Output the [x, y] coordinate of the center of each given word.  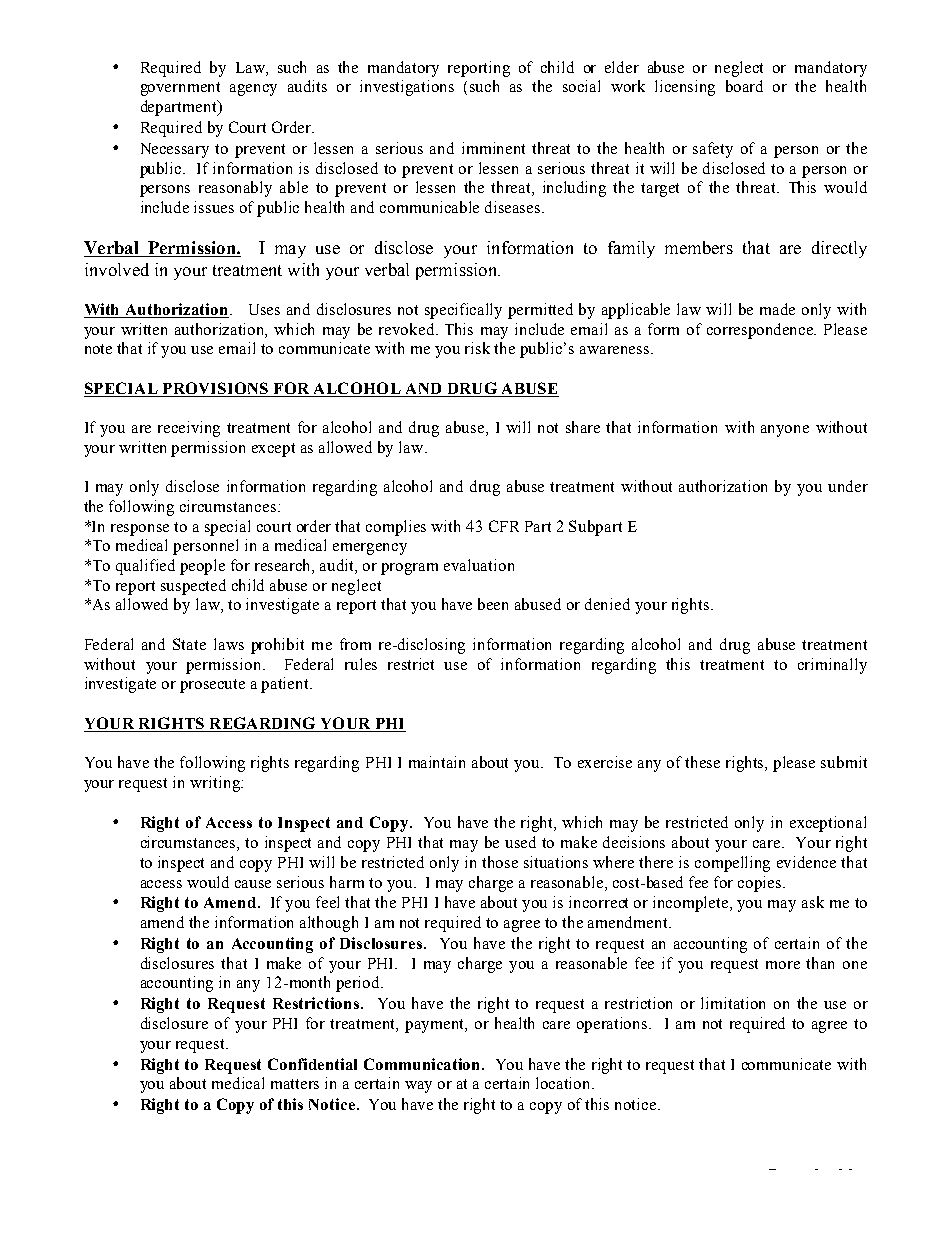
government [180, 89]
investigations [407, 88]
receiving [189, 429]
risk [477, 348]
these [702, 762]
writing [216, 784]
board [744, 86]
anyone [785, 431]
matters [295, 1084]
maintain [437, 762]
